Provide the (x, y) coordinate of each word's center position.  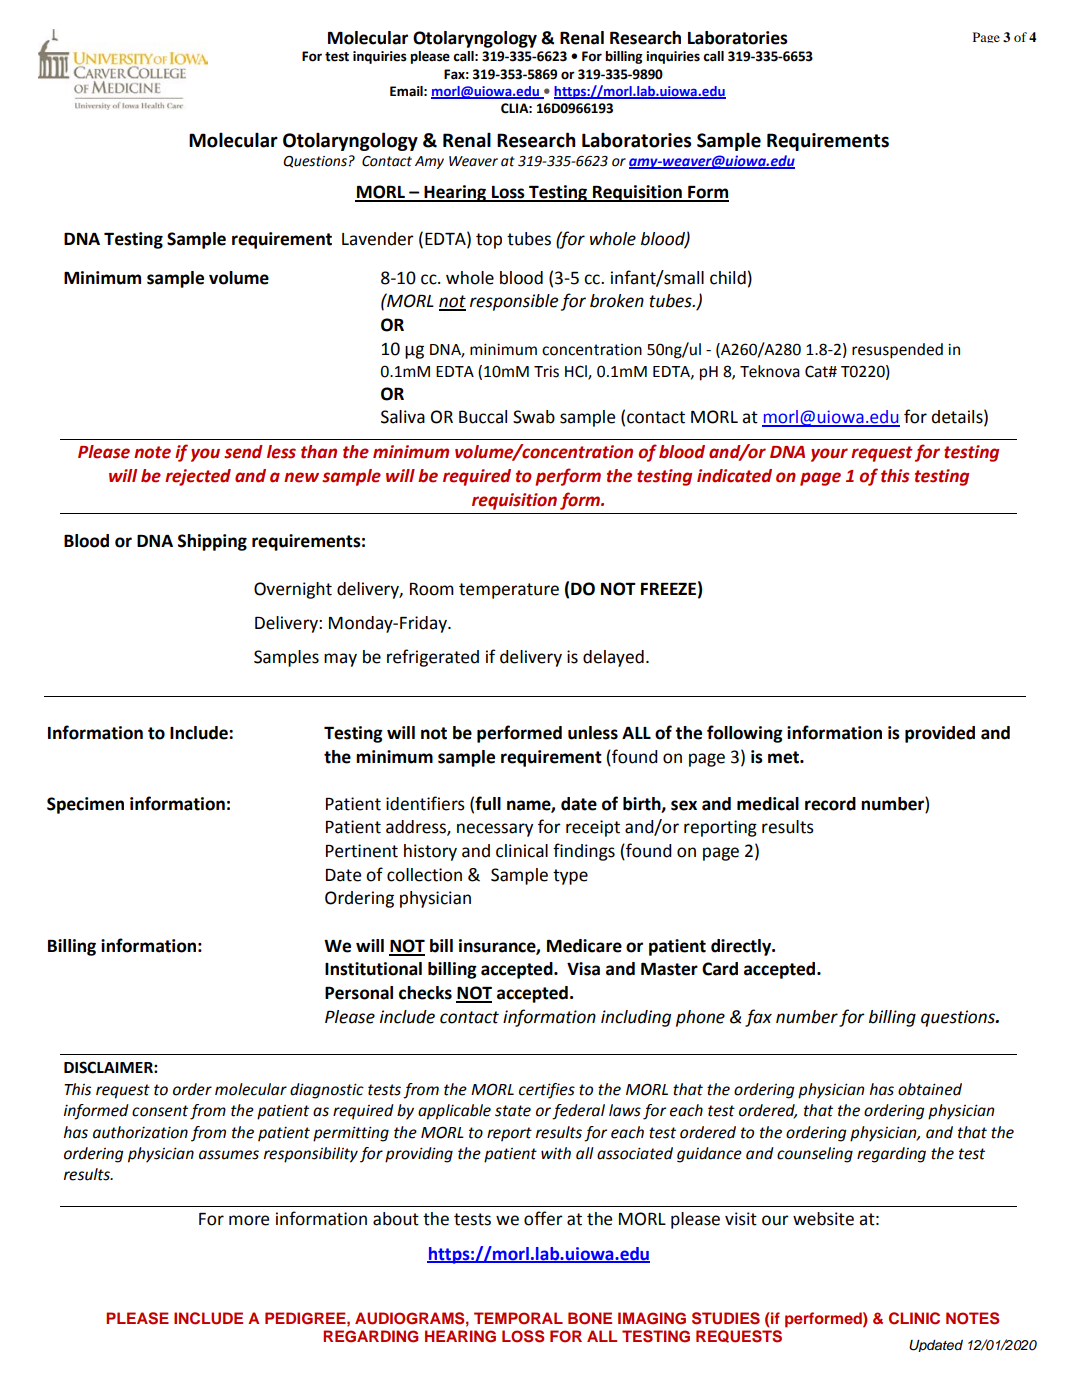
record (830, 804)
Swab (534, 417)
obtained (930, 1089)
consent (160, 1111)
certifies (547, 1091)
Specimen (85, 805)
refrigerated (433, 658)
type (570, 877)
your (829, 455)
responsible (514, 302)
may (340, 660)
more (249, 1220)
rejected (198, 477)
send (243, 452)
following (745, 734)
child (728, 278)
